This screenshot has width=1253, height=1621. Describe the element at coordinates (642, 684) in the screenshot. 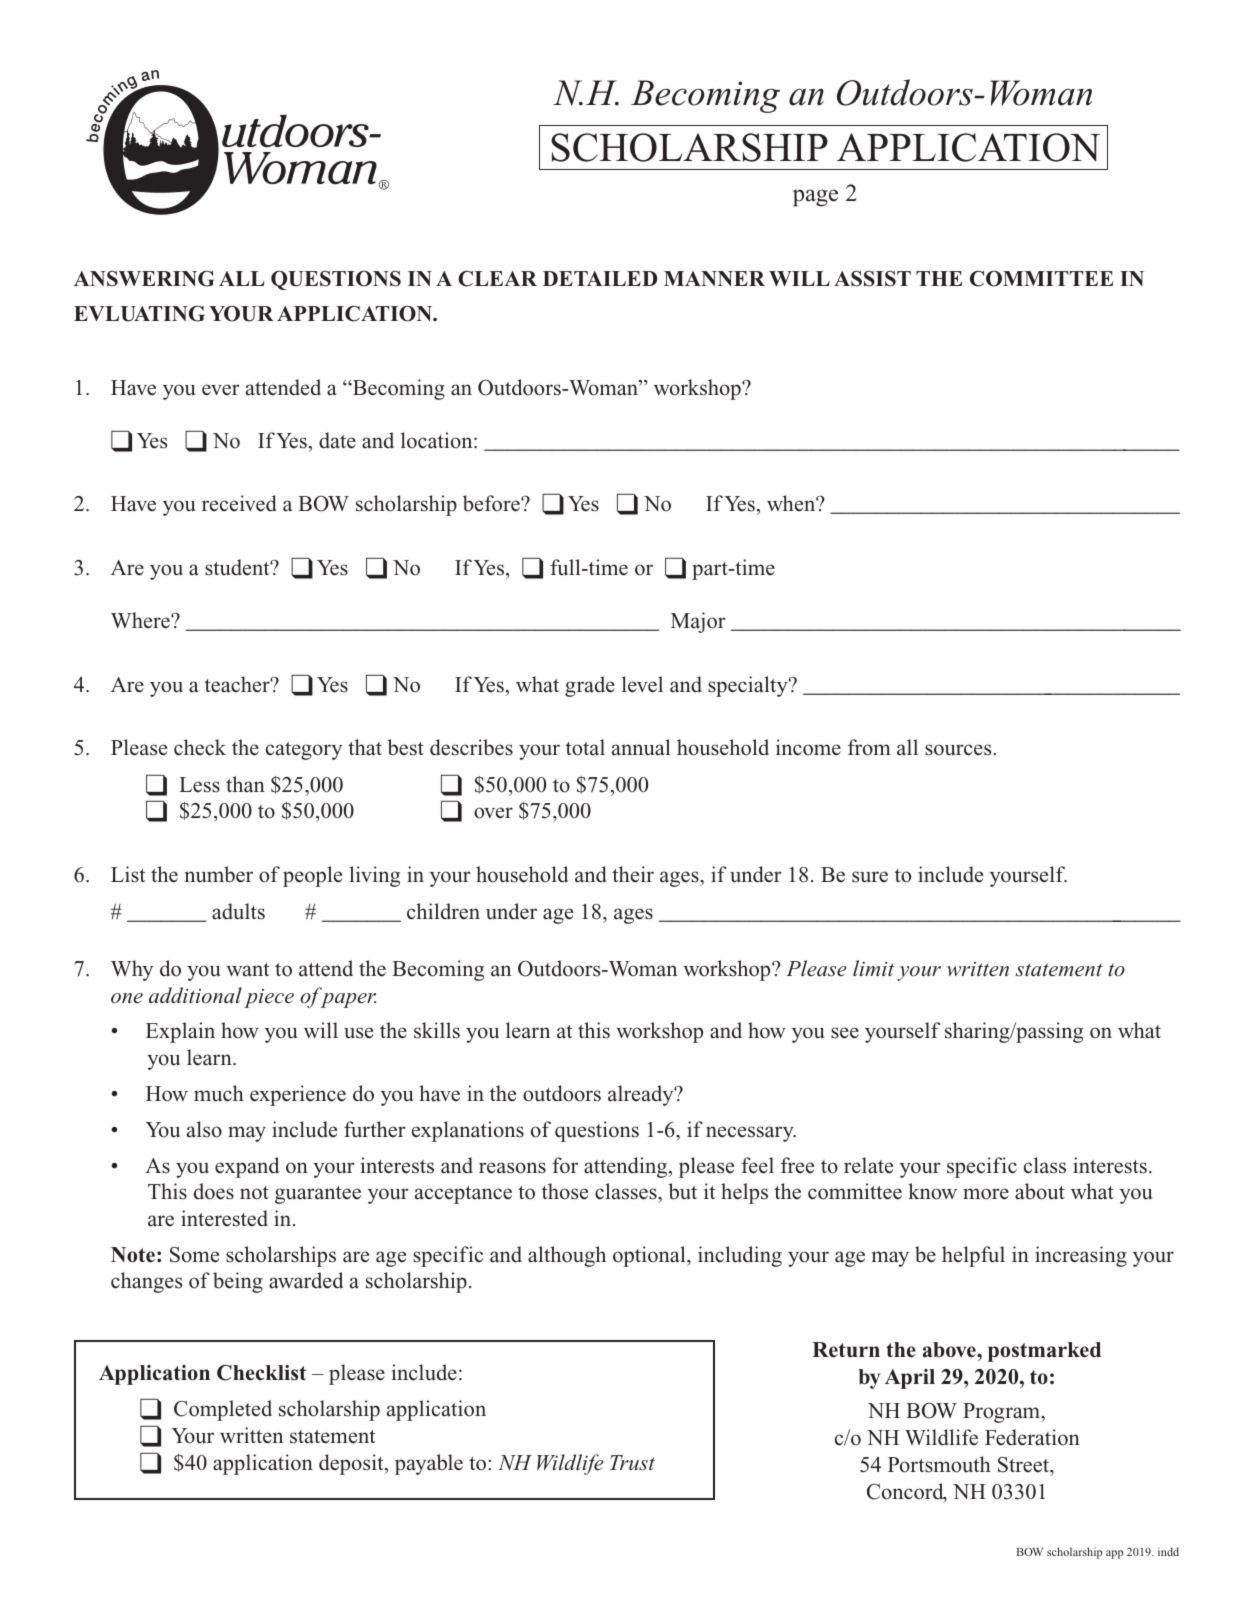

I see `level` at that location.
